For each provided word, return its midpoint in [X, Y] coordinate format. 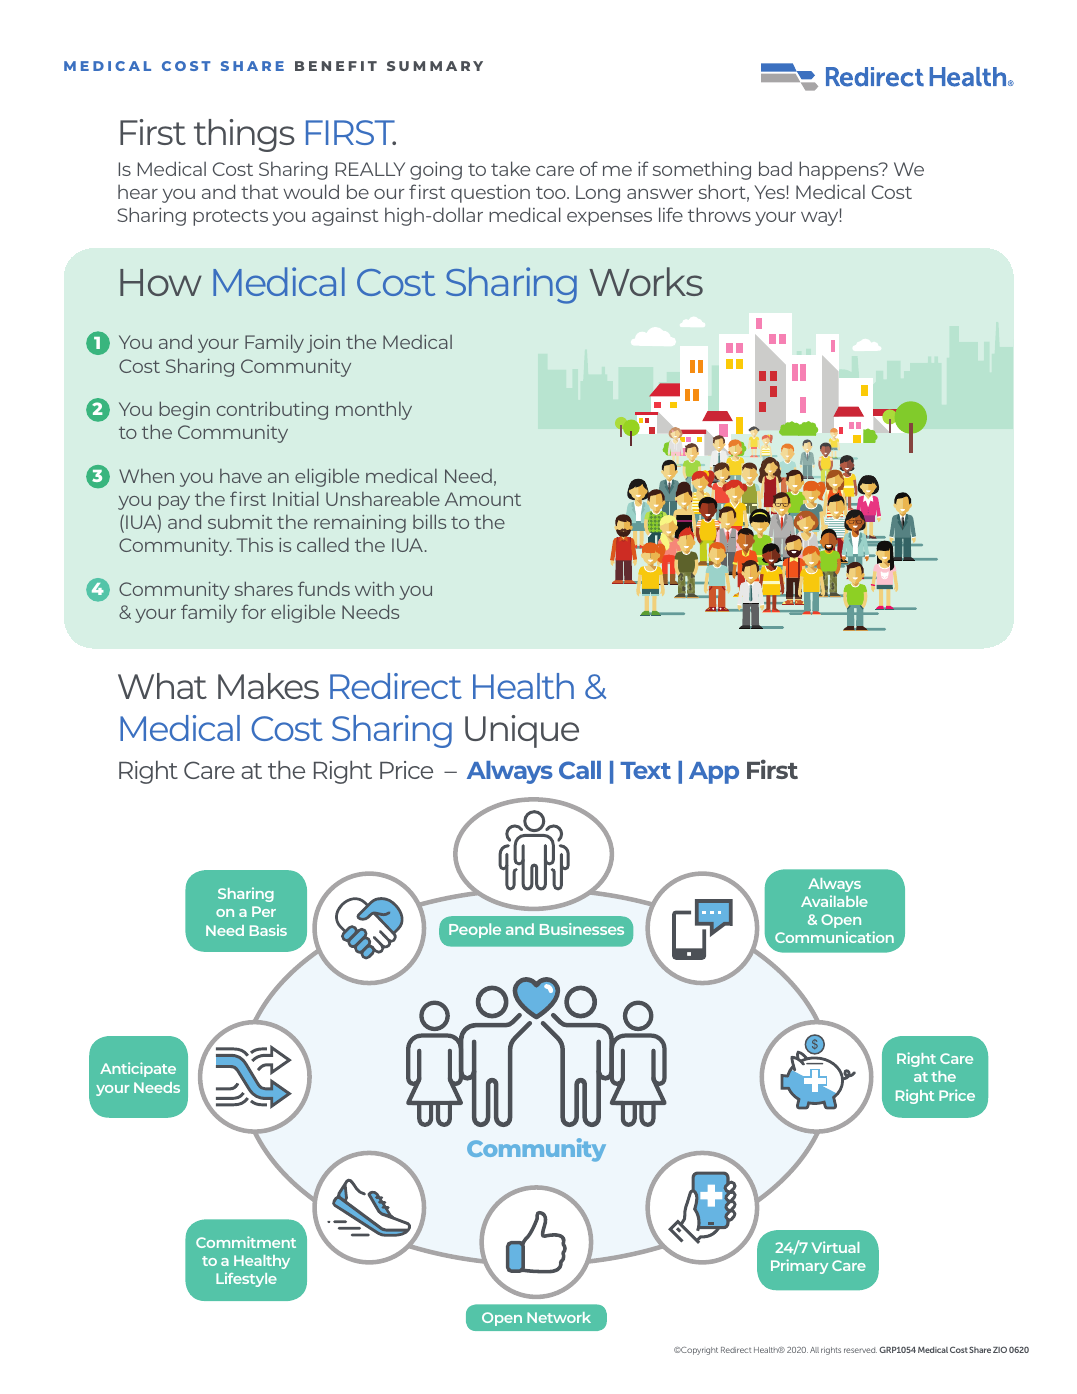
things [244, 135]
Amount [483, 499]
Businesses [582, 929]
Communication [834, 937]
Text [645, 770]
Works [646, 281]
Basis [268, 930]
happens [840, 170]
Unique [522, 731]
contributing [272, 410]
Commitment [246, 1242]
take [510, 168]
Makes [268, 686]
